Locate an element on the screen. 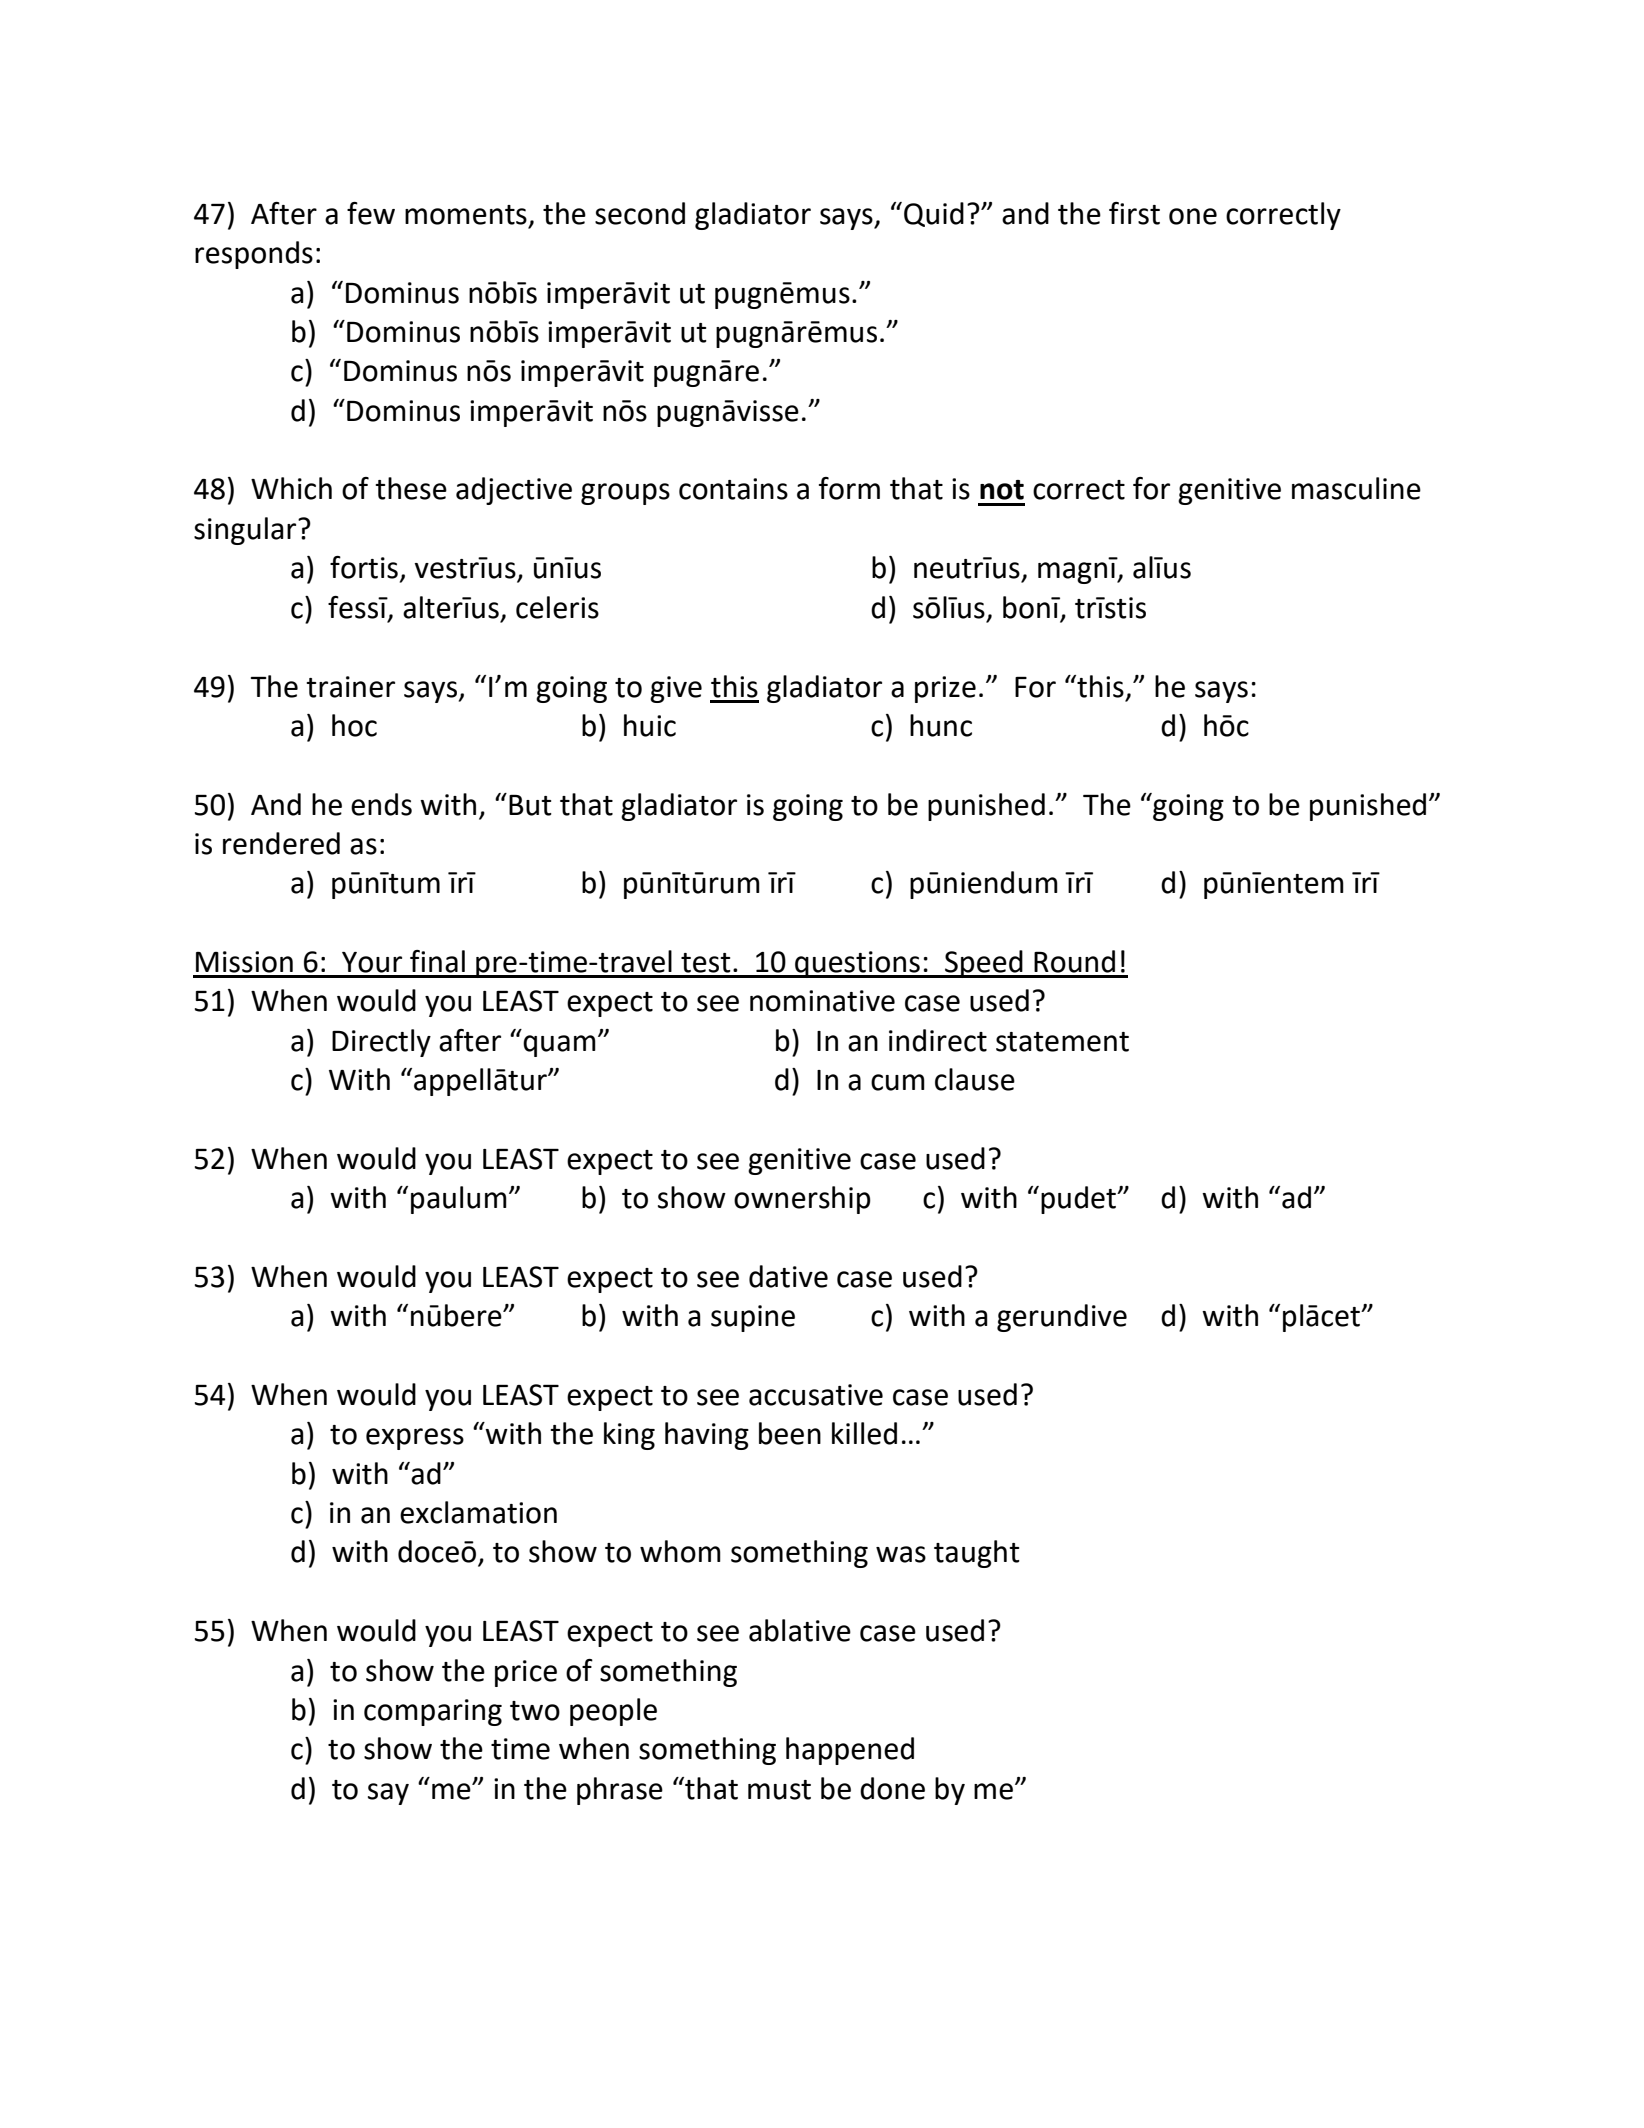  taught is located at coordinates (977, 1554).
